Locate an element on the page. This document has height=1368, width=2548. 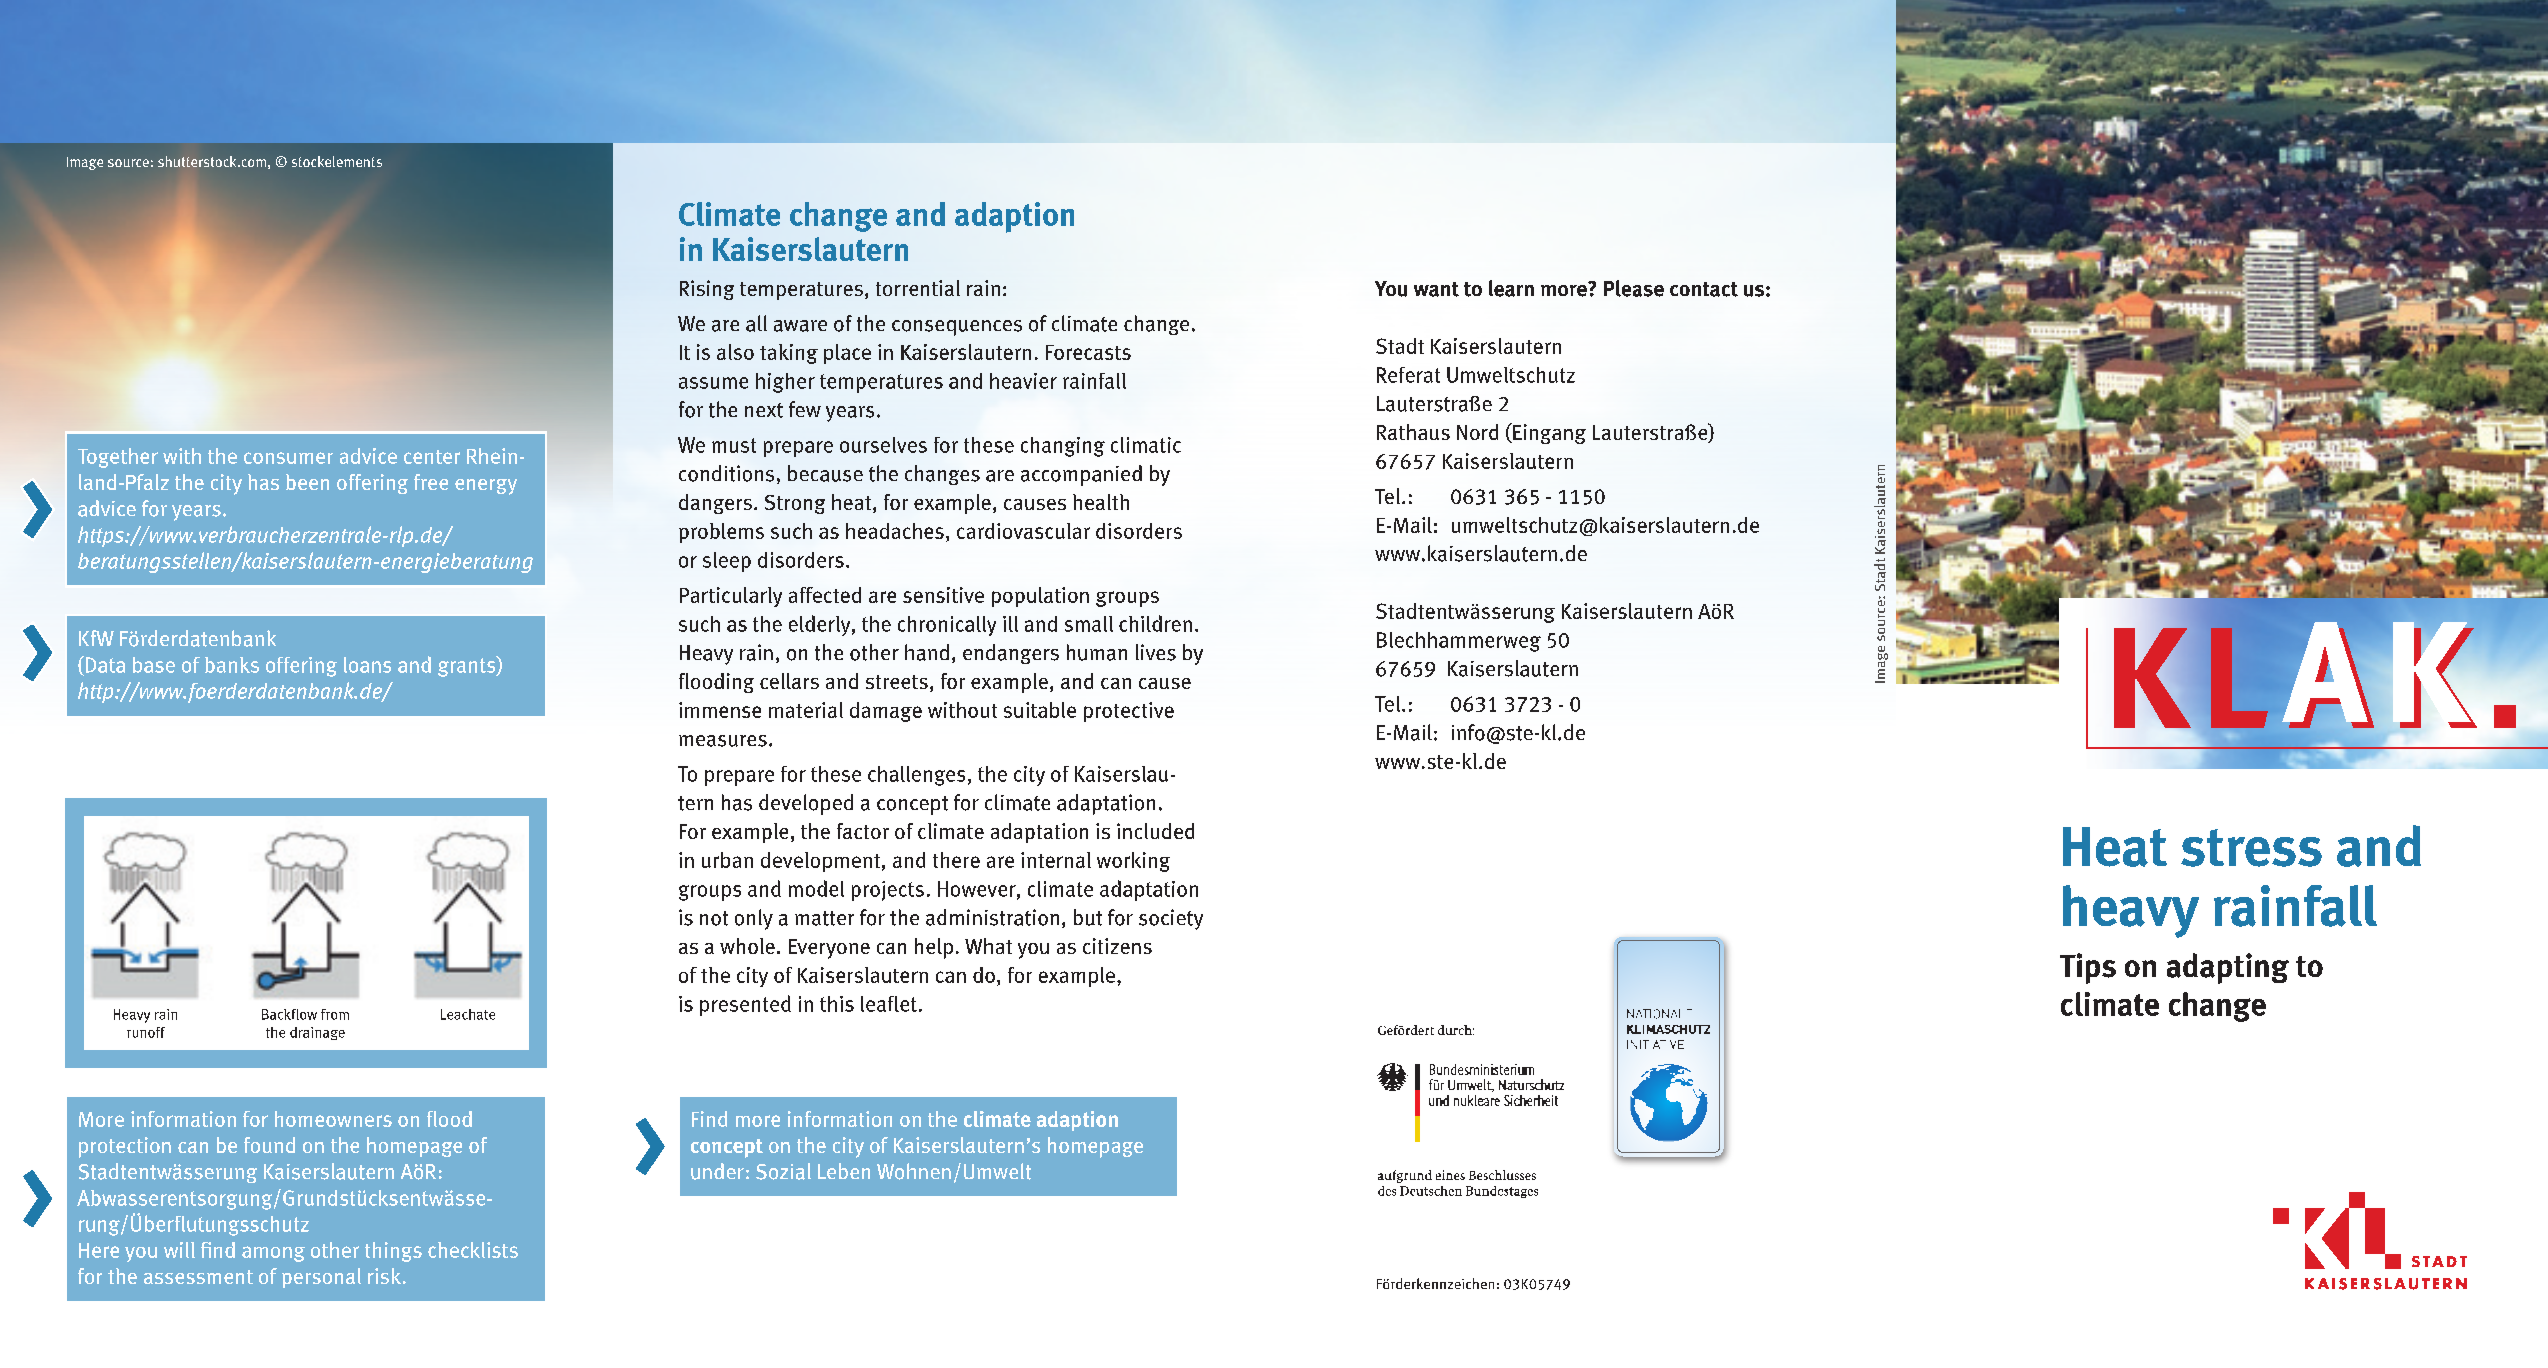
health is located at coordinates (1101, 502).
